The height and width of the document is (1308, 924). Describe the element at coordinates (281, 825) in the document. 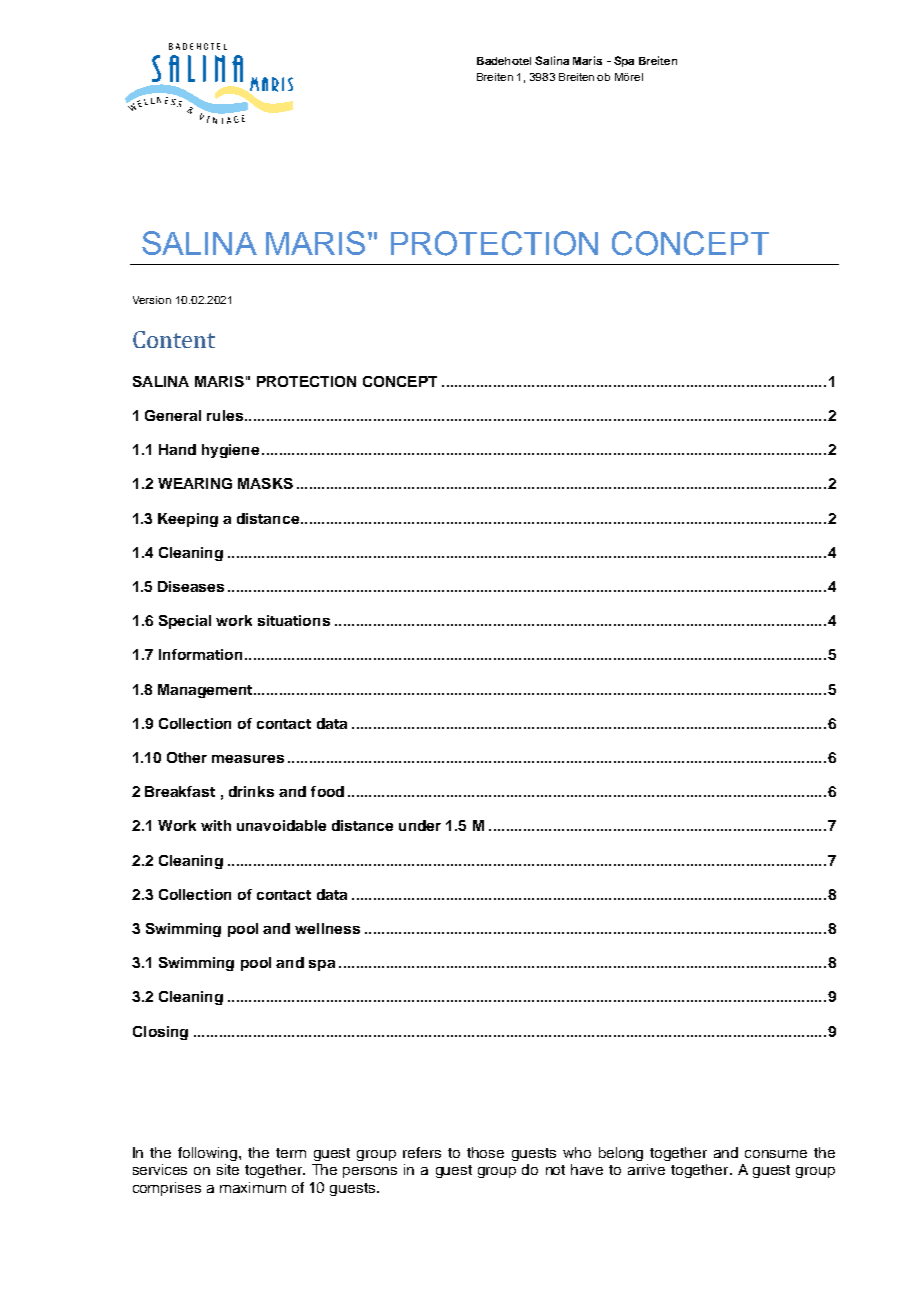

I see `unavoidable` at that location.
